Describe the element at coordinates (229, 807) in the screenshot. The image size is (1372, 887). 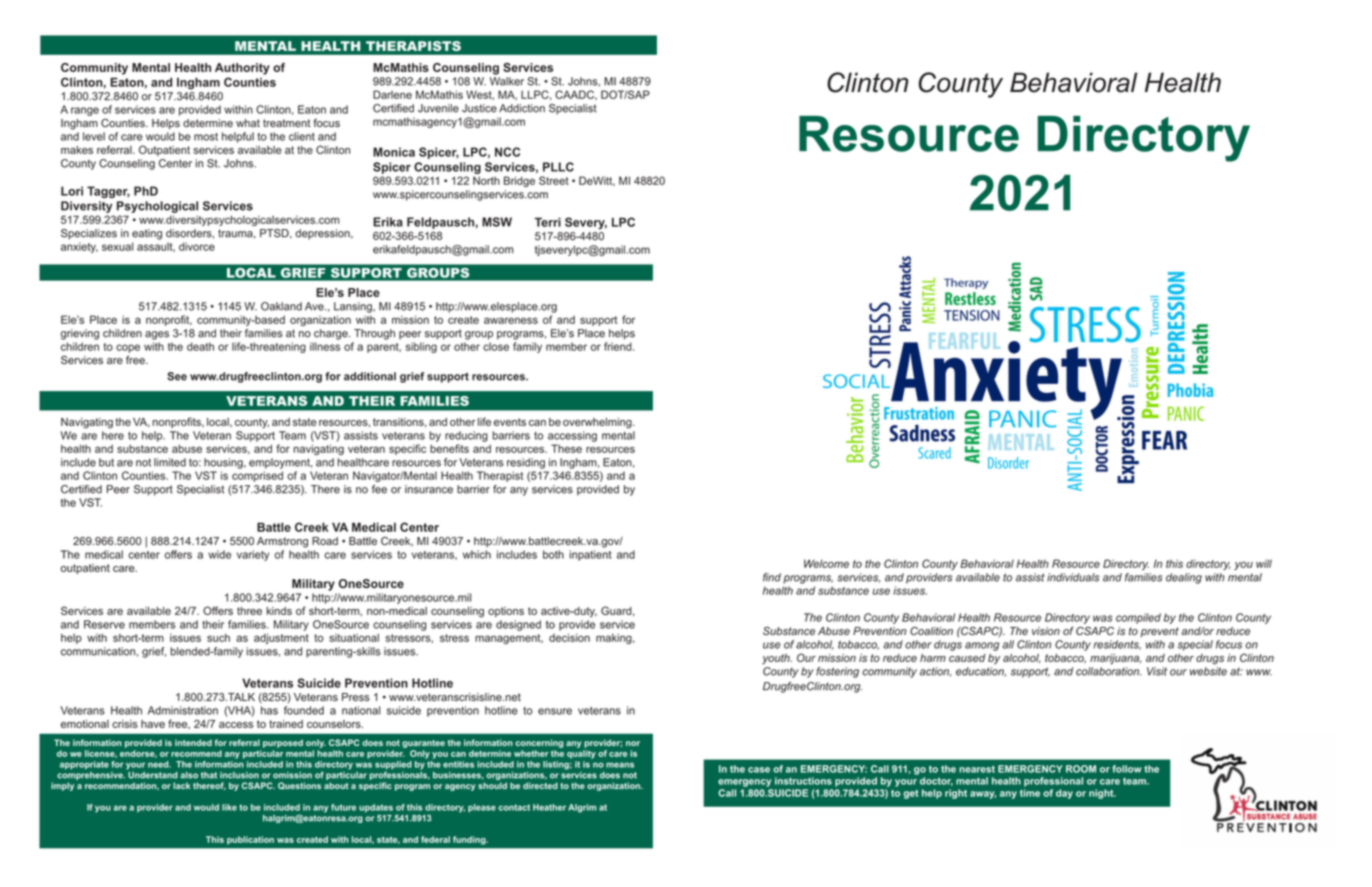
I see `like` at that location.
